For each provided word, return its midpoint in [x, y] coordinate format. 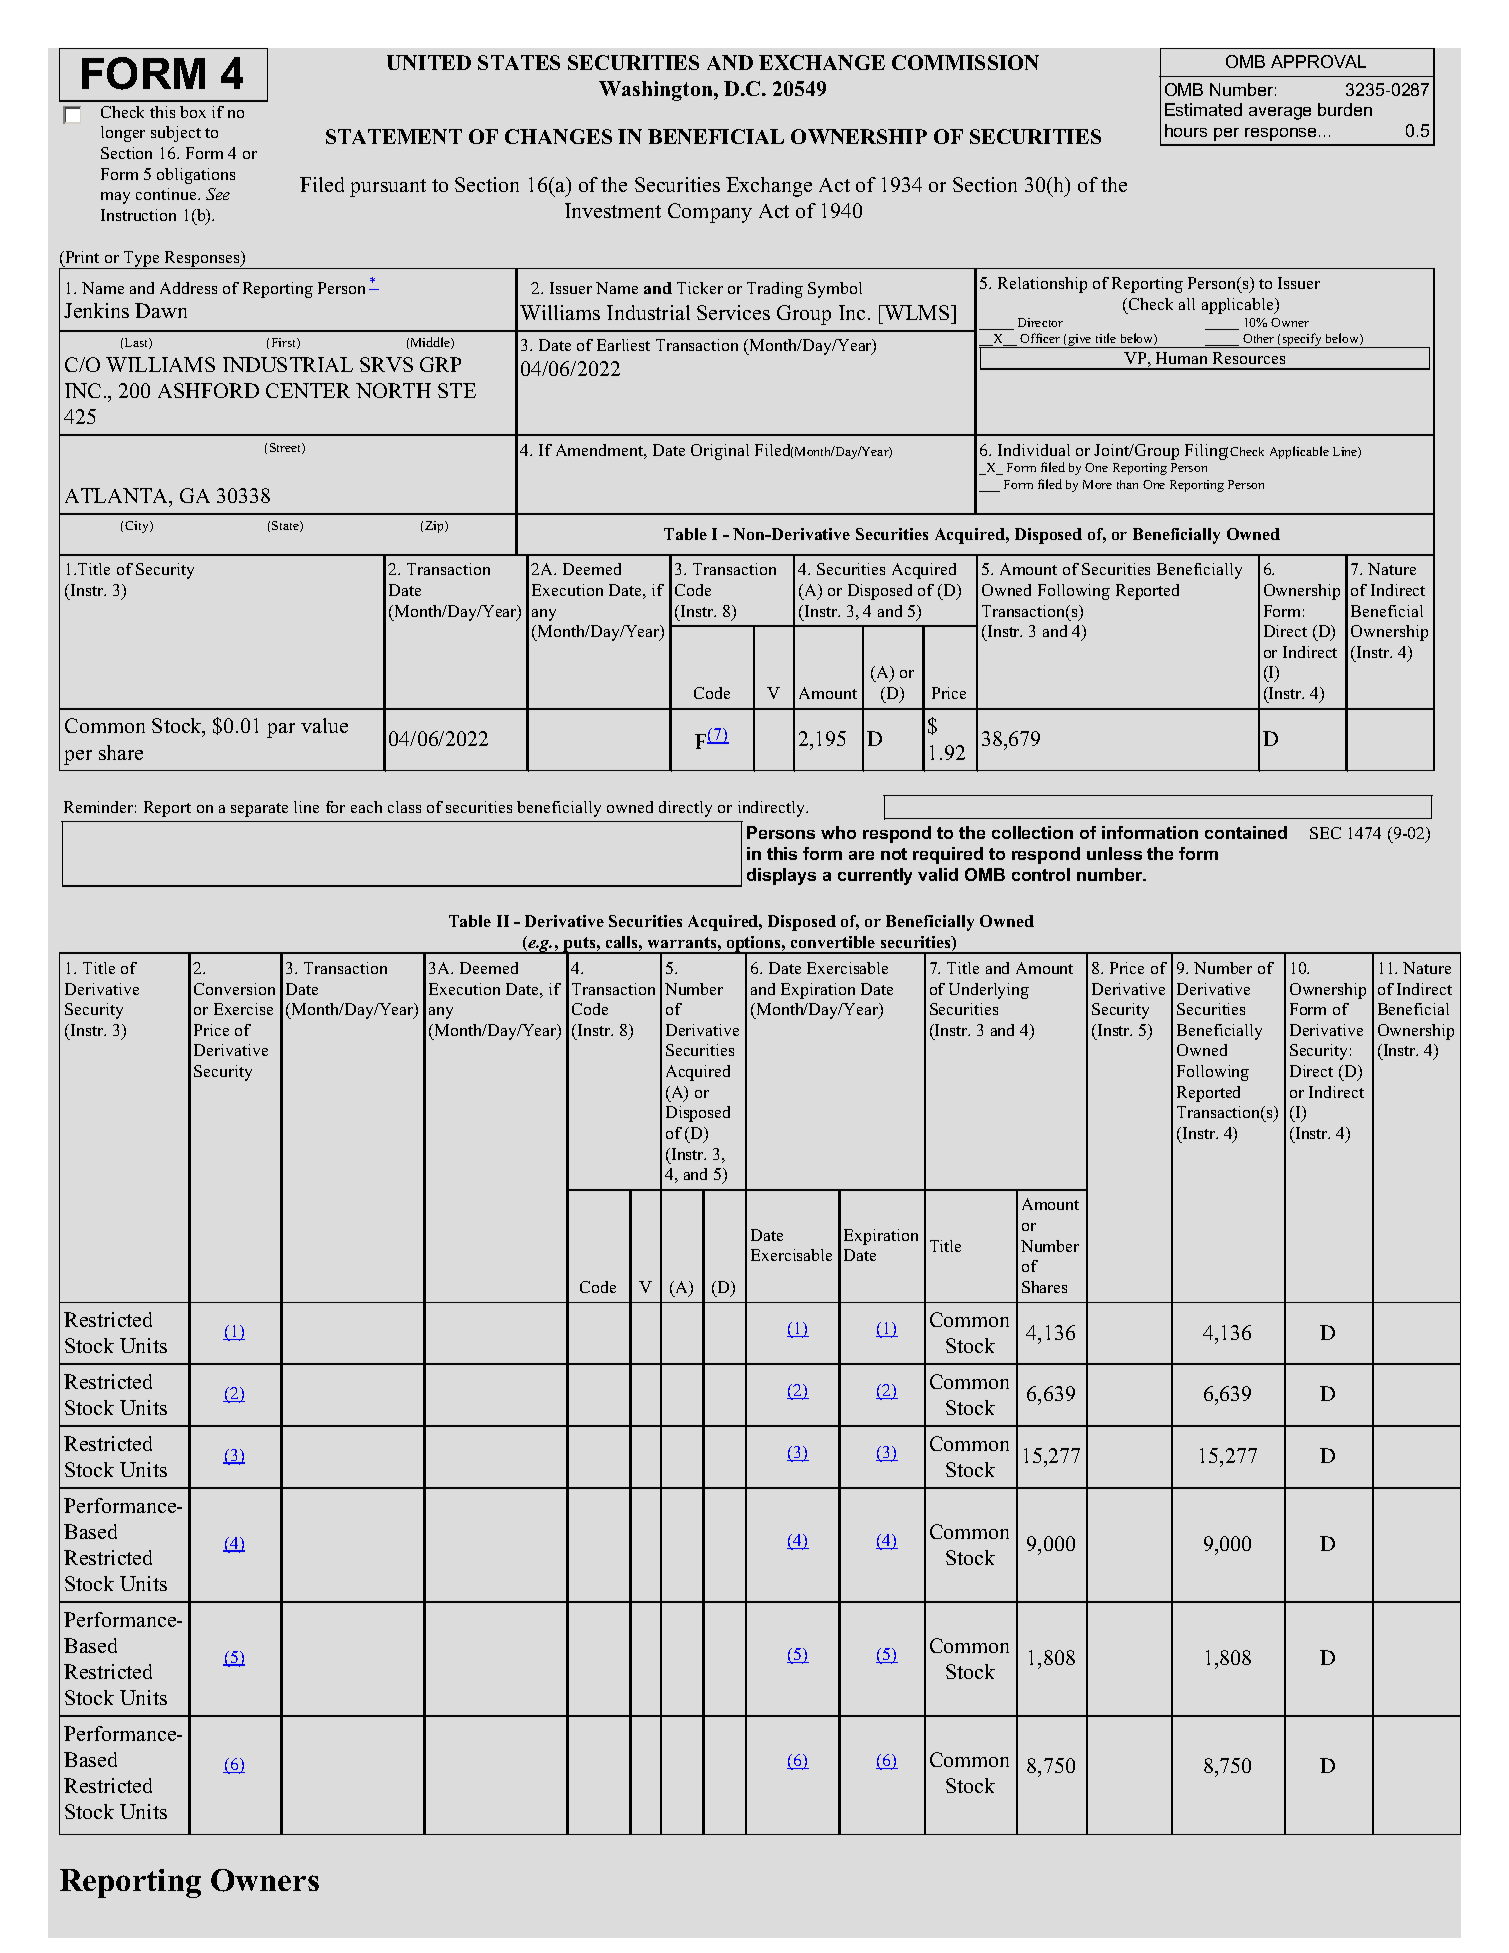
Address [188, 288]
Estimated [1203, 109]
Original [720, 452]
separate [259, 810]
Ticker [700, 288]
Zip [435, 527]
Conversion [234, 989]
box [193, 112]
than [1127, 484]
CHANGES [558, 136]
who [838, 832]
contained [1246, 832]
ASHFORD [208, 390]
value [324, 725]
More [1097, 484]
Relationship [1042, 285]
